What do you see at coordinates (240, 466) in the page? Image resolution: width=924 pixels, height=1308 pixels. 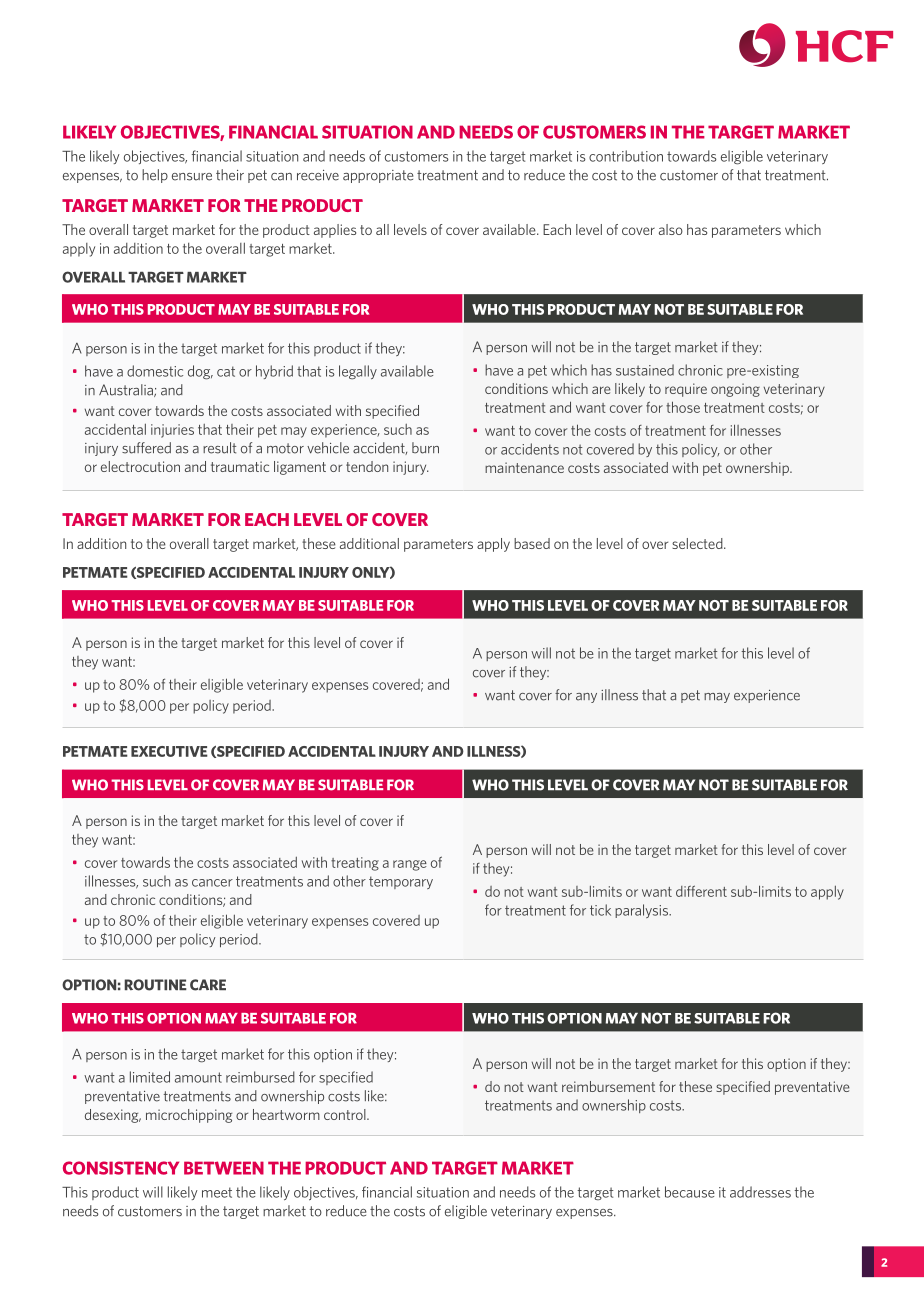 I see `traumatic` at bounding box center [240, 466].
